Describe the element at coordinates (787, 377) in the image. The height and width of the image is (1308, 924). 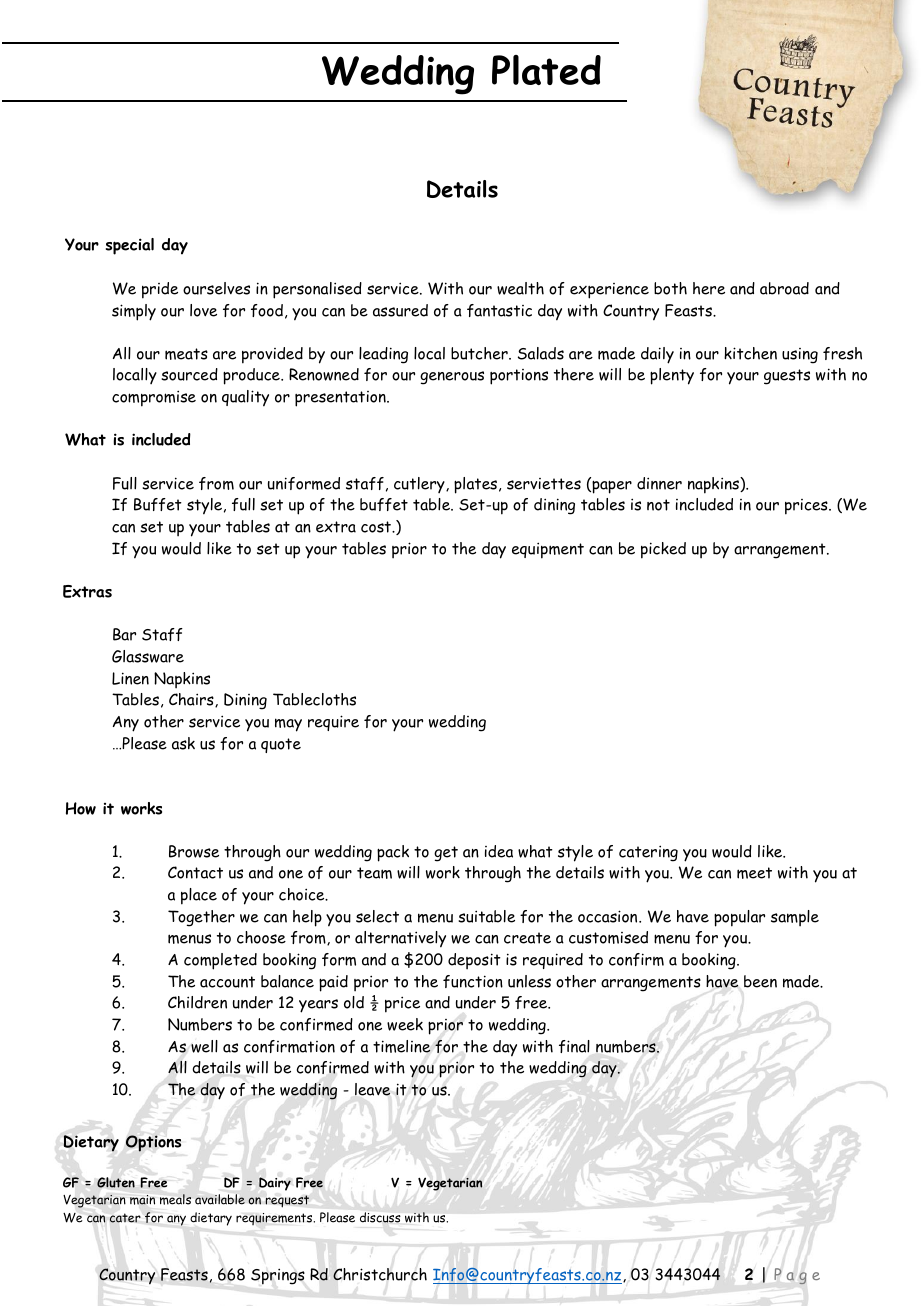
I see `guests` at that location.
